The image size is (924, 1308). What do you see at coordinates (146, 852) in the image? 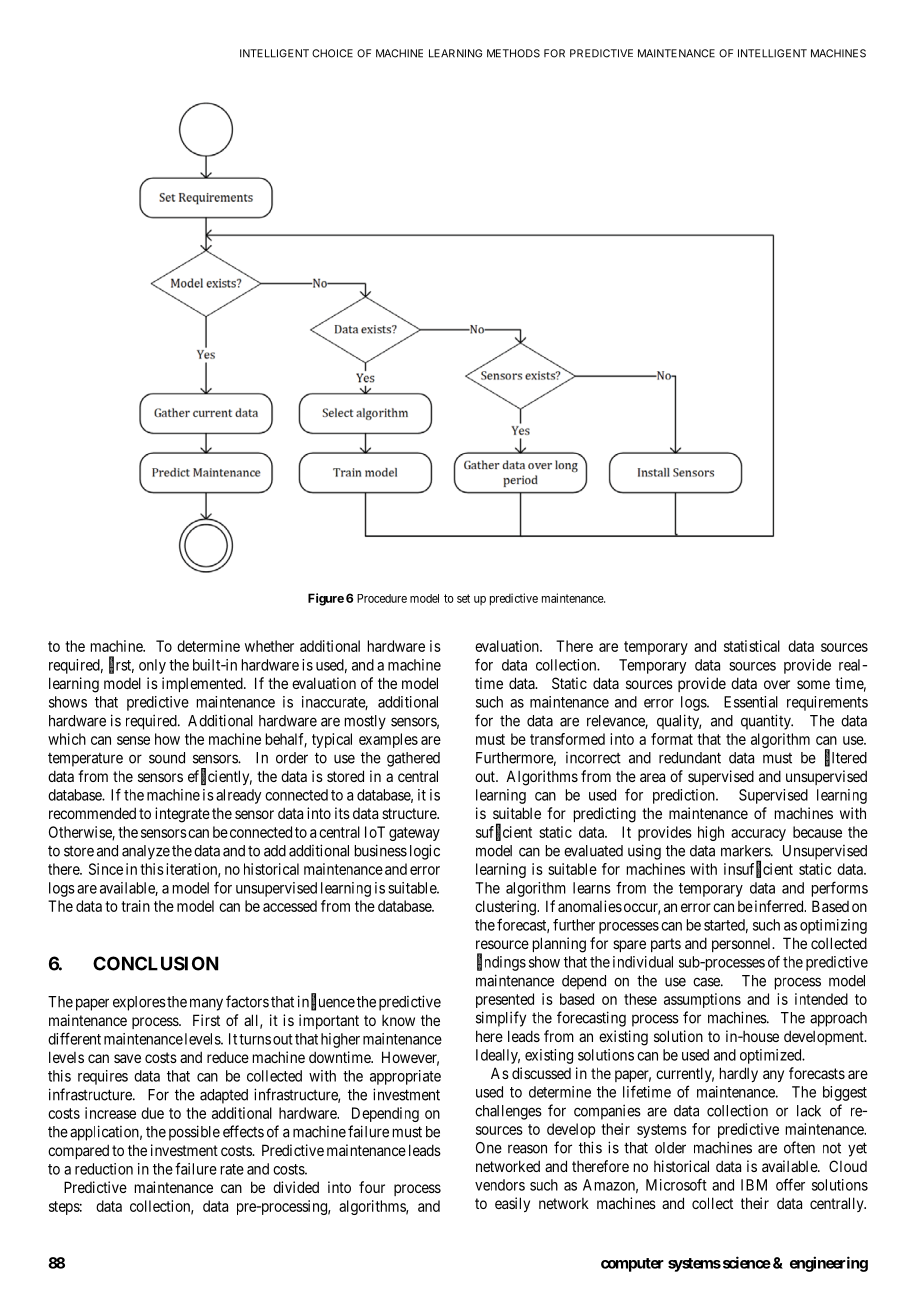
I see `analyze` at bounding box center [146, 852].
